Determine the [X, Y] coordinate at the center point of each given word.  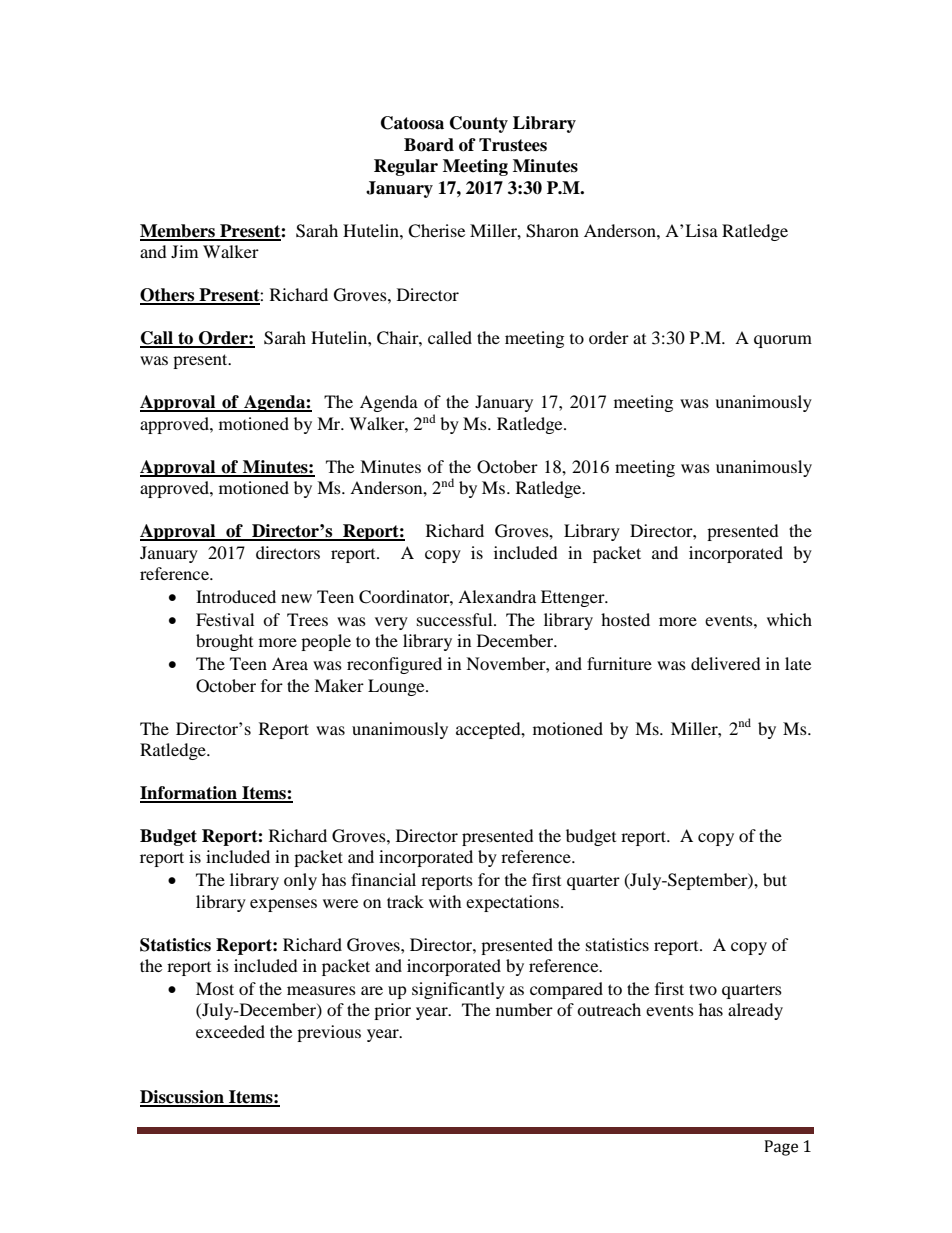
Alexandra [497, 596]
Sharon [552, 231]
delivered [726, 663]
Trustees [513, 145]
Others [168, 296]
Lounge [397, 687]
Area [290, 663]
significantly [458, 990]
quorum [783, 341]
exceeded [230, 1031]
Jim [184, 251]
